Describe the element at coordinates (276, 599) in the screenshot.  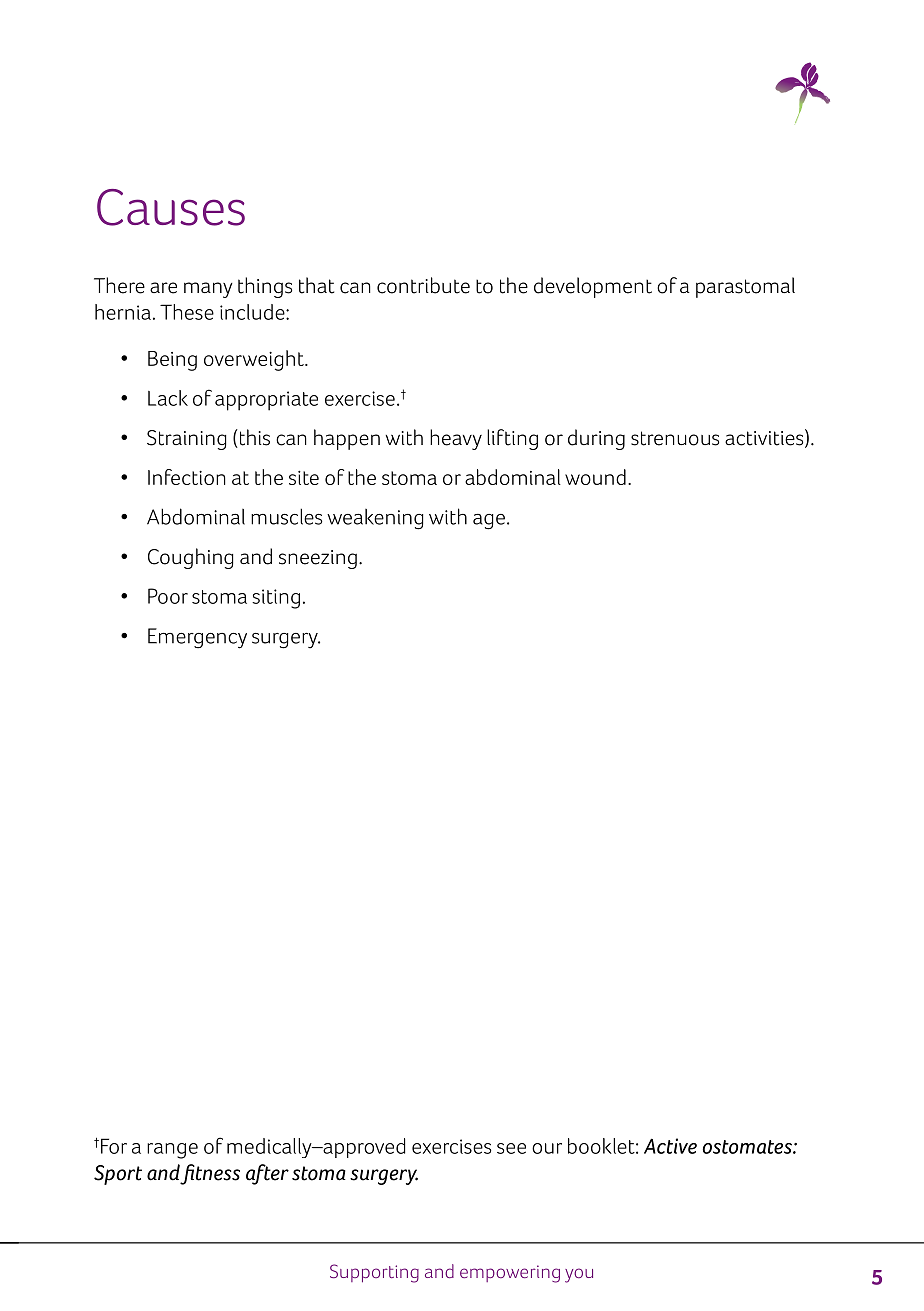
I see `siting` at that location.
